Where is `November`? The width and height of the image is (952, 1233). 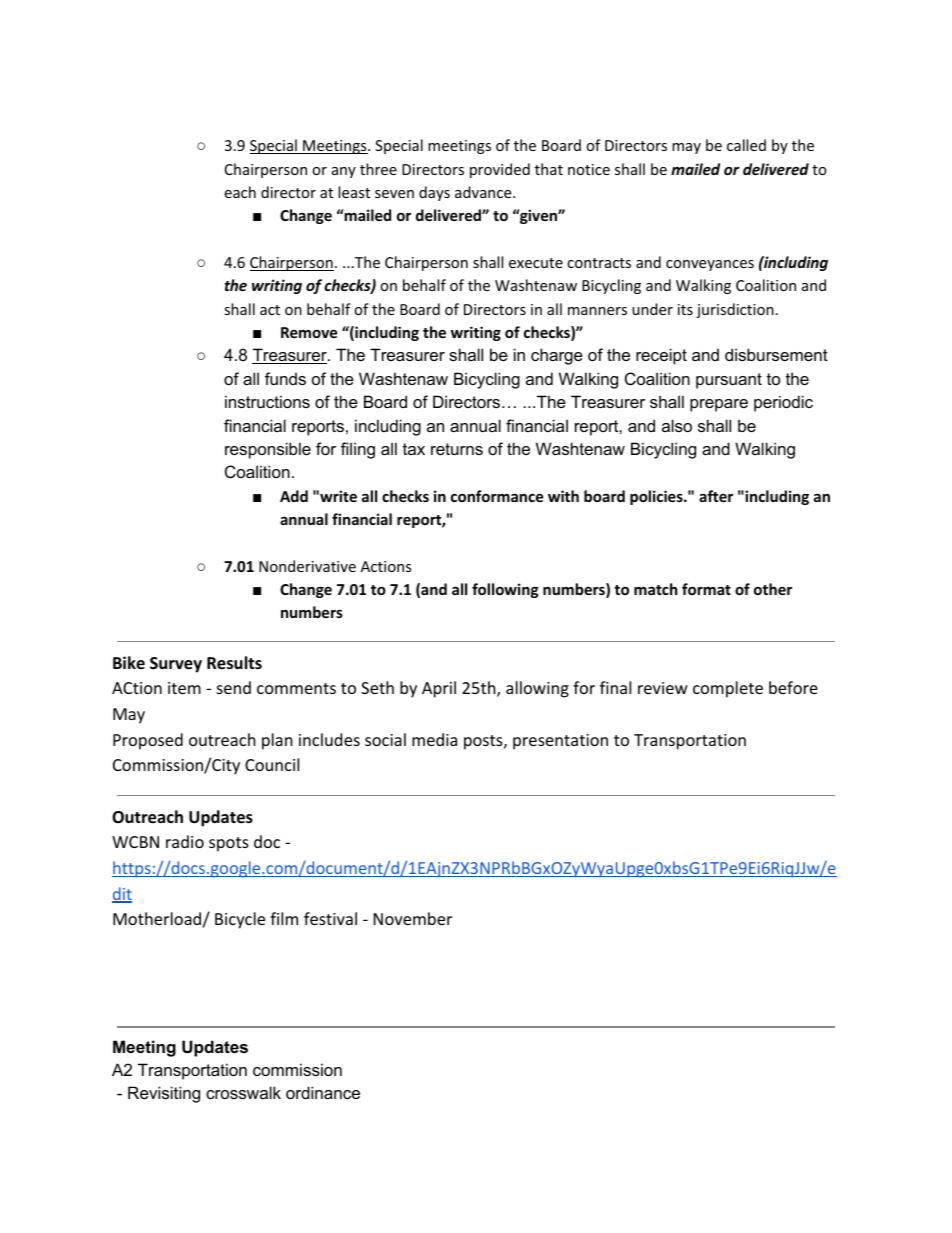
November is located at coordinates (413, 918).
